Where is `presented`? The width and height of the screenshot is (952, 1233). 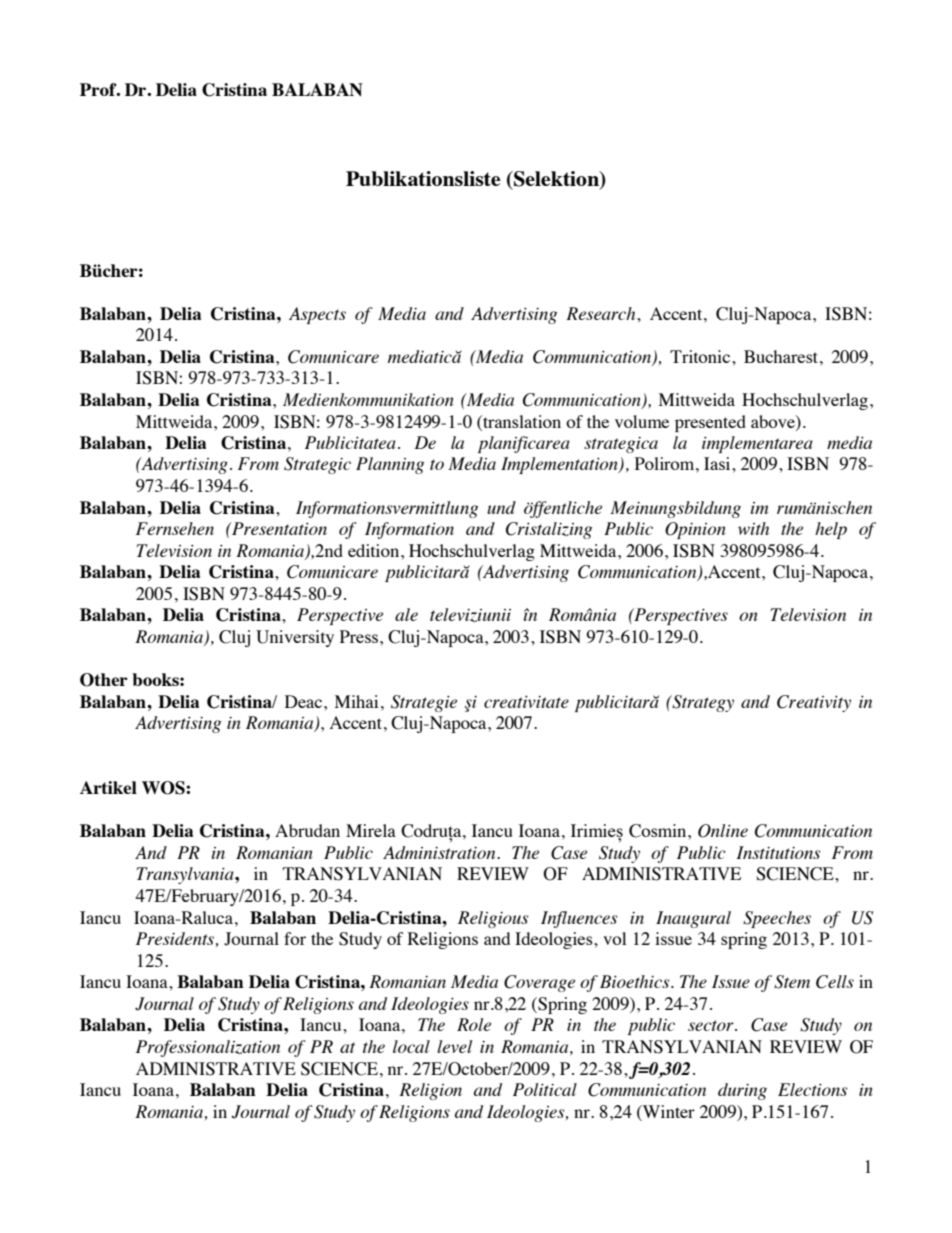 presented is located at coordinates (710, 423).
